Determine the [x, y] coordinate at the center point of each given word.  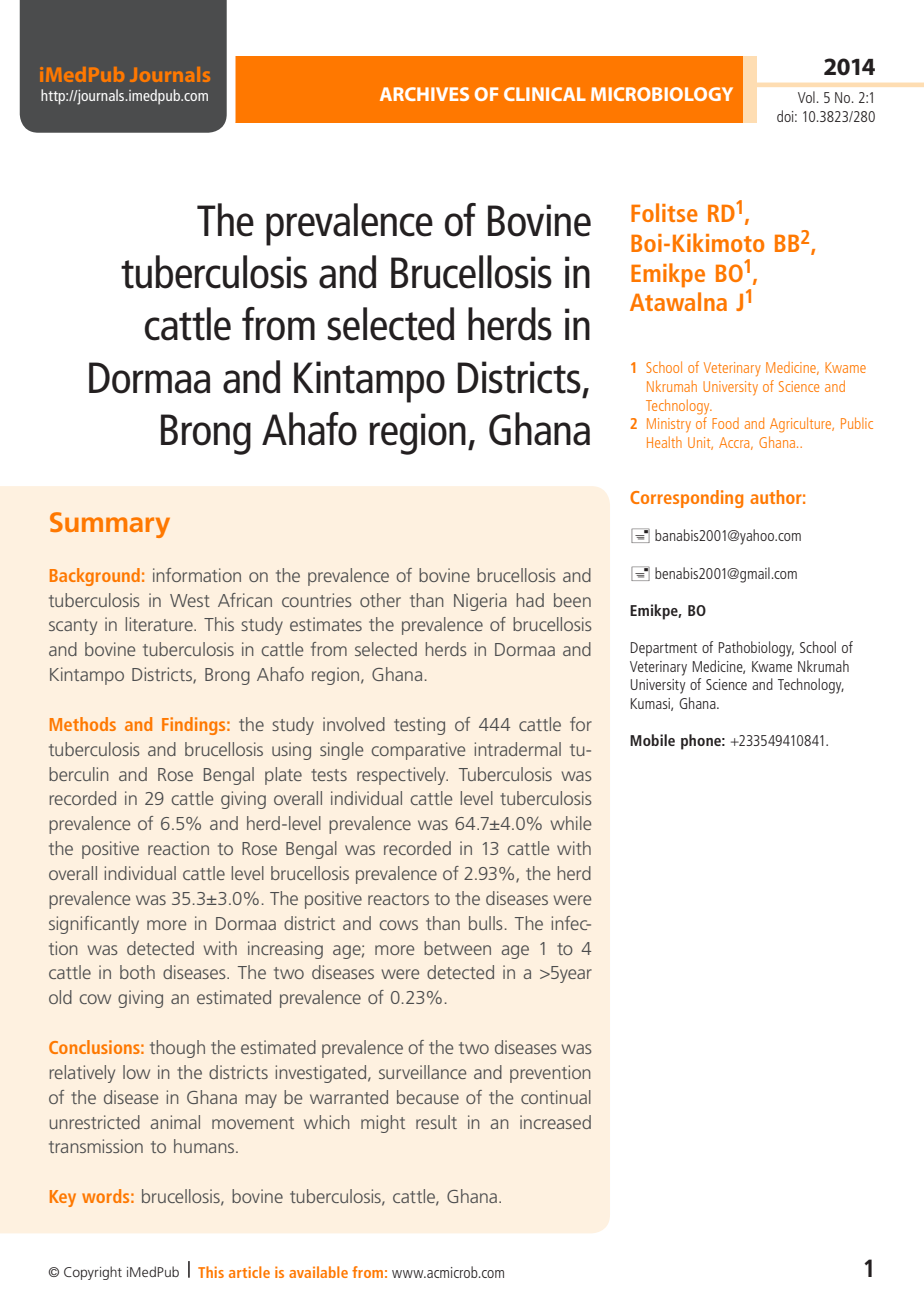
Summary [110, 525]
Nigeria [480, 602]
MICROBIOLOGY [662, 94]
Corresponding [686, 499]
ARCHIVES [424, 94]
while [570, 823]
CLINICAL [545, 94]
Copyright [93, 1273]
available [318, 1272]
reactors [398, 899]
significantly [94, 925]
